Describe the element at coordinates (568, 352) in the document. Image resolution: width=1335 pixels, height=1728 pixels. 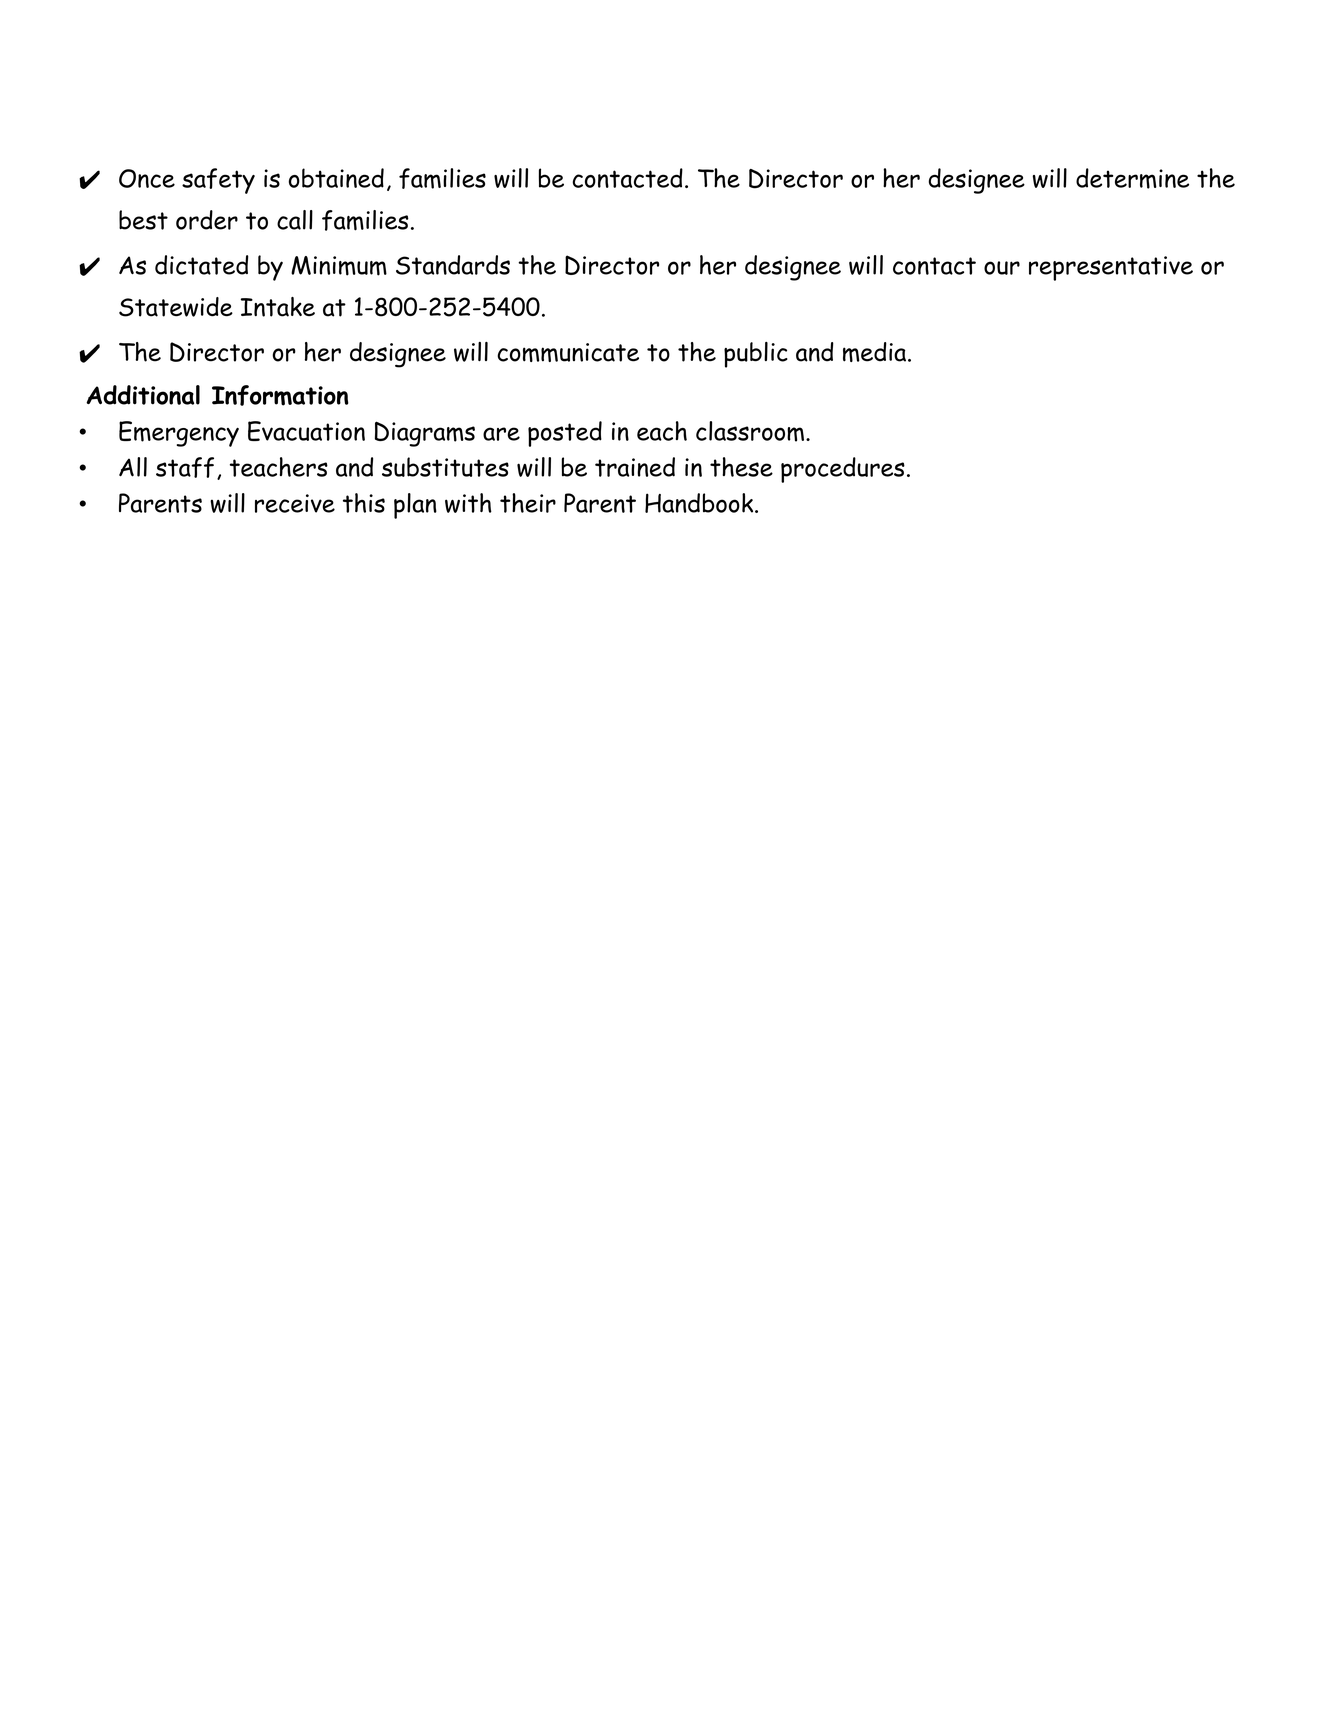
I see `communicate` at that location.
